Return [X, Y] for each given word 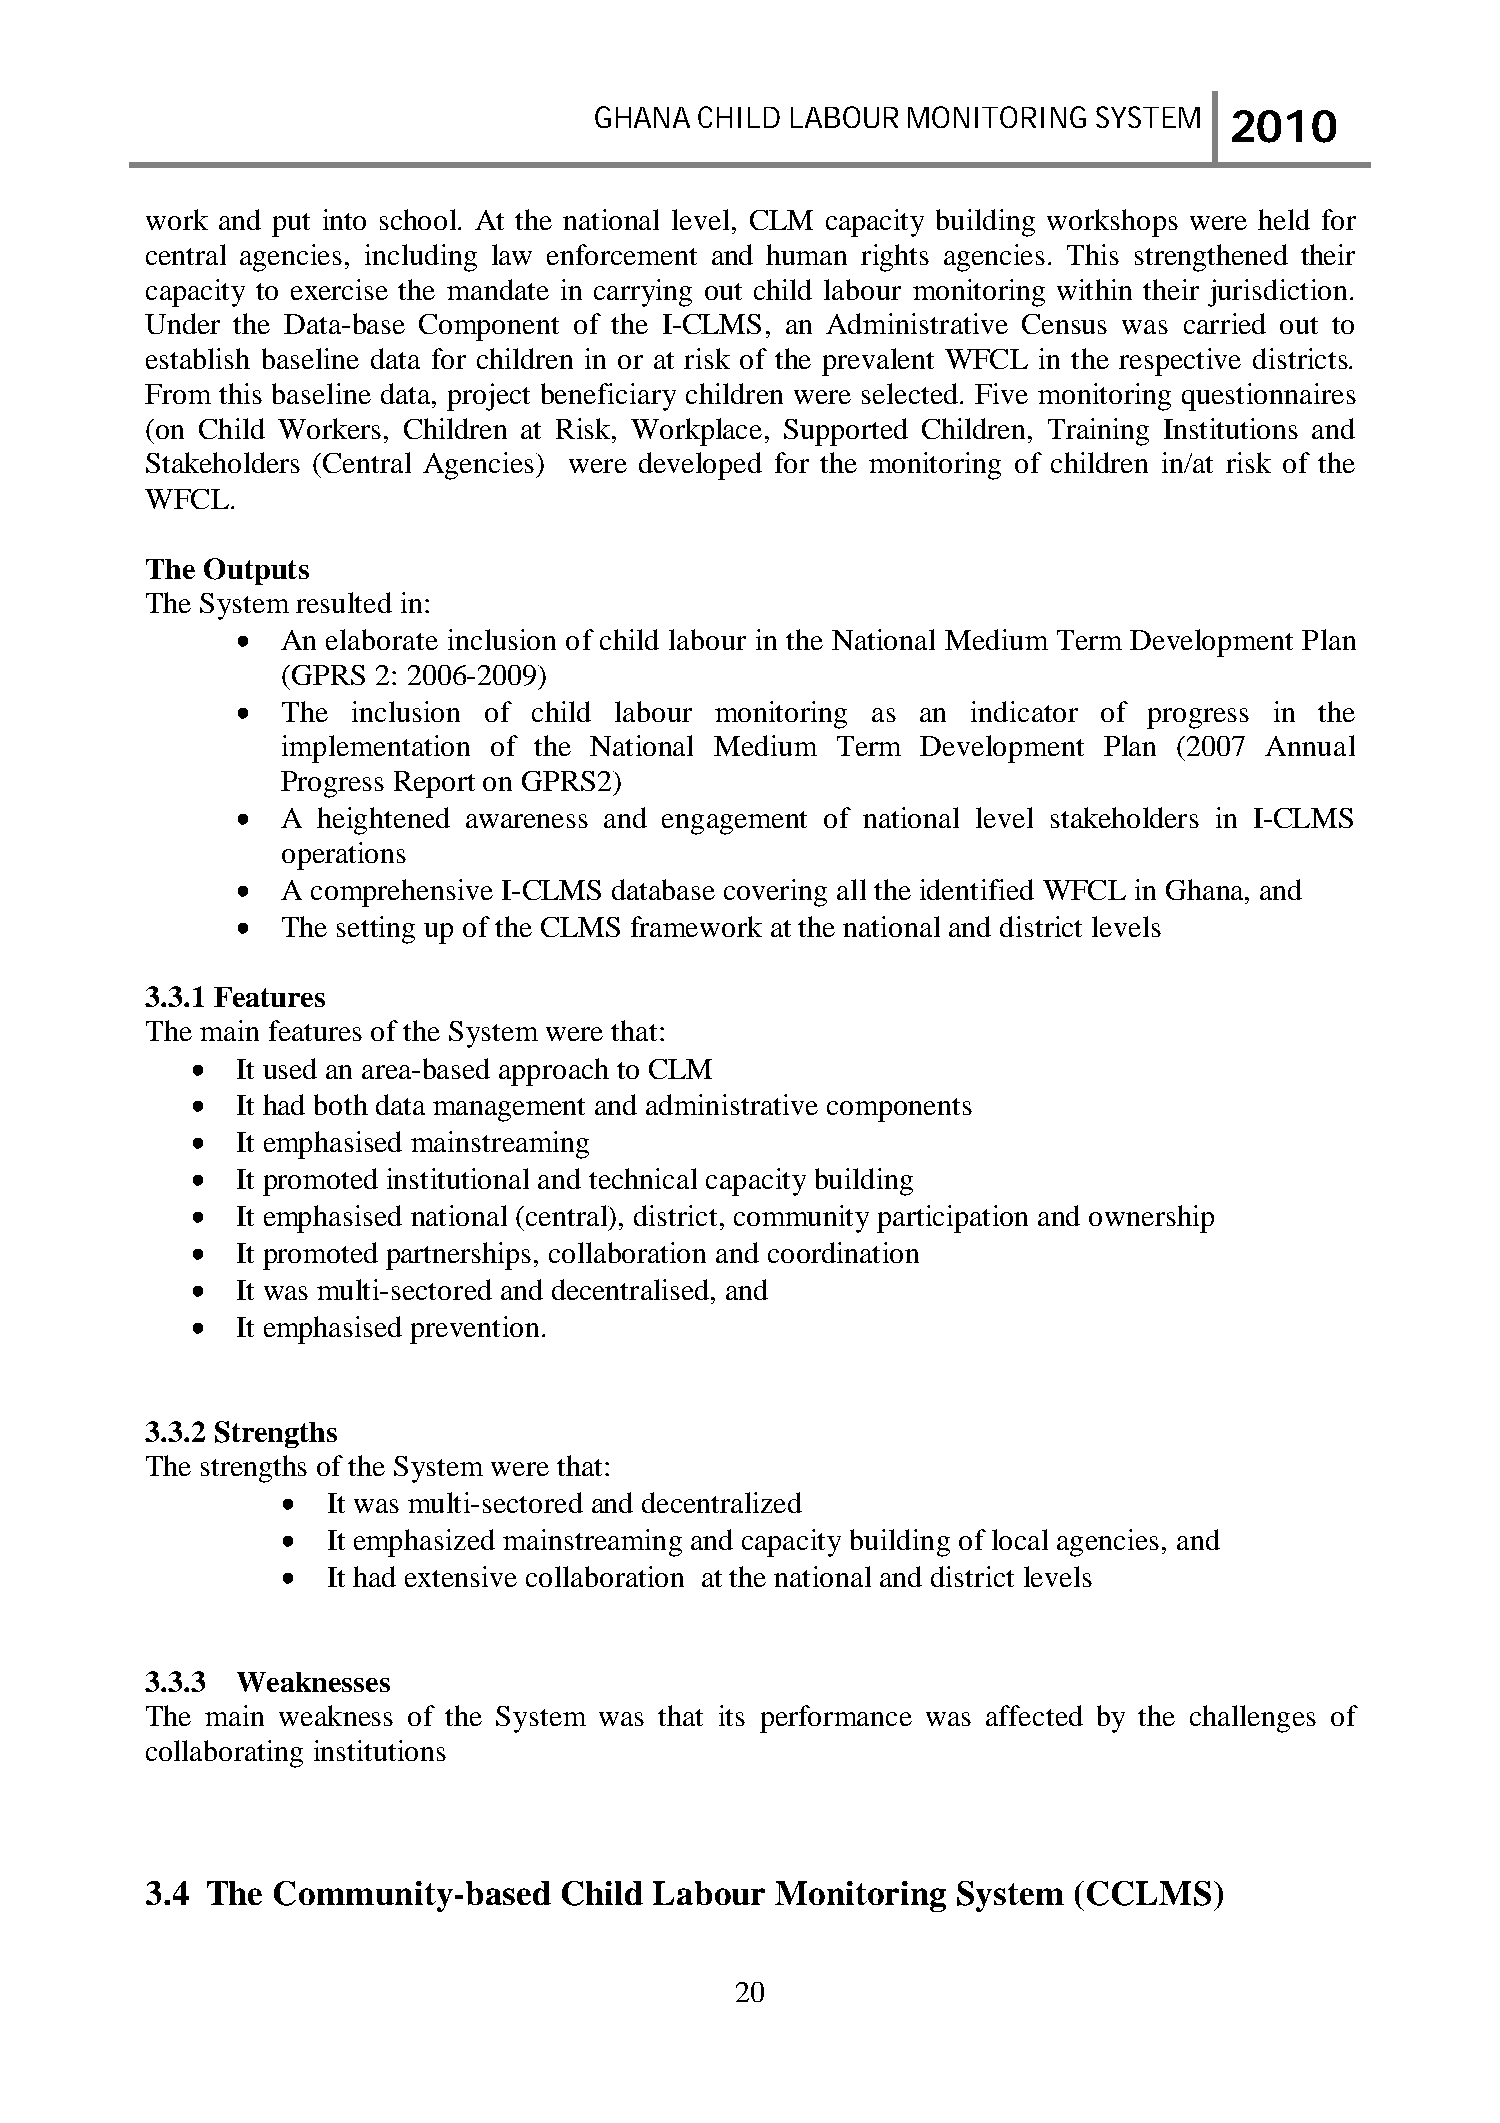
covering [775, 893]
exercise [339, 289]
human [806, 254]
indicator [1024, 711]
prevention [474, 1330]
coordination [843, 1252]
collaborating [224, 1754]
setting [376, 930]
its [732, 1715]
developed [700, 466]
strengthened [1211, 258]
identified [977, 889]
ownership [1151, 1219]
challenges [1253, 1719]
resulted [344, 602]
